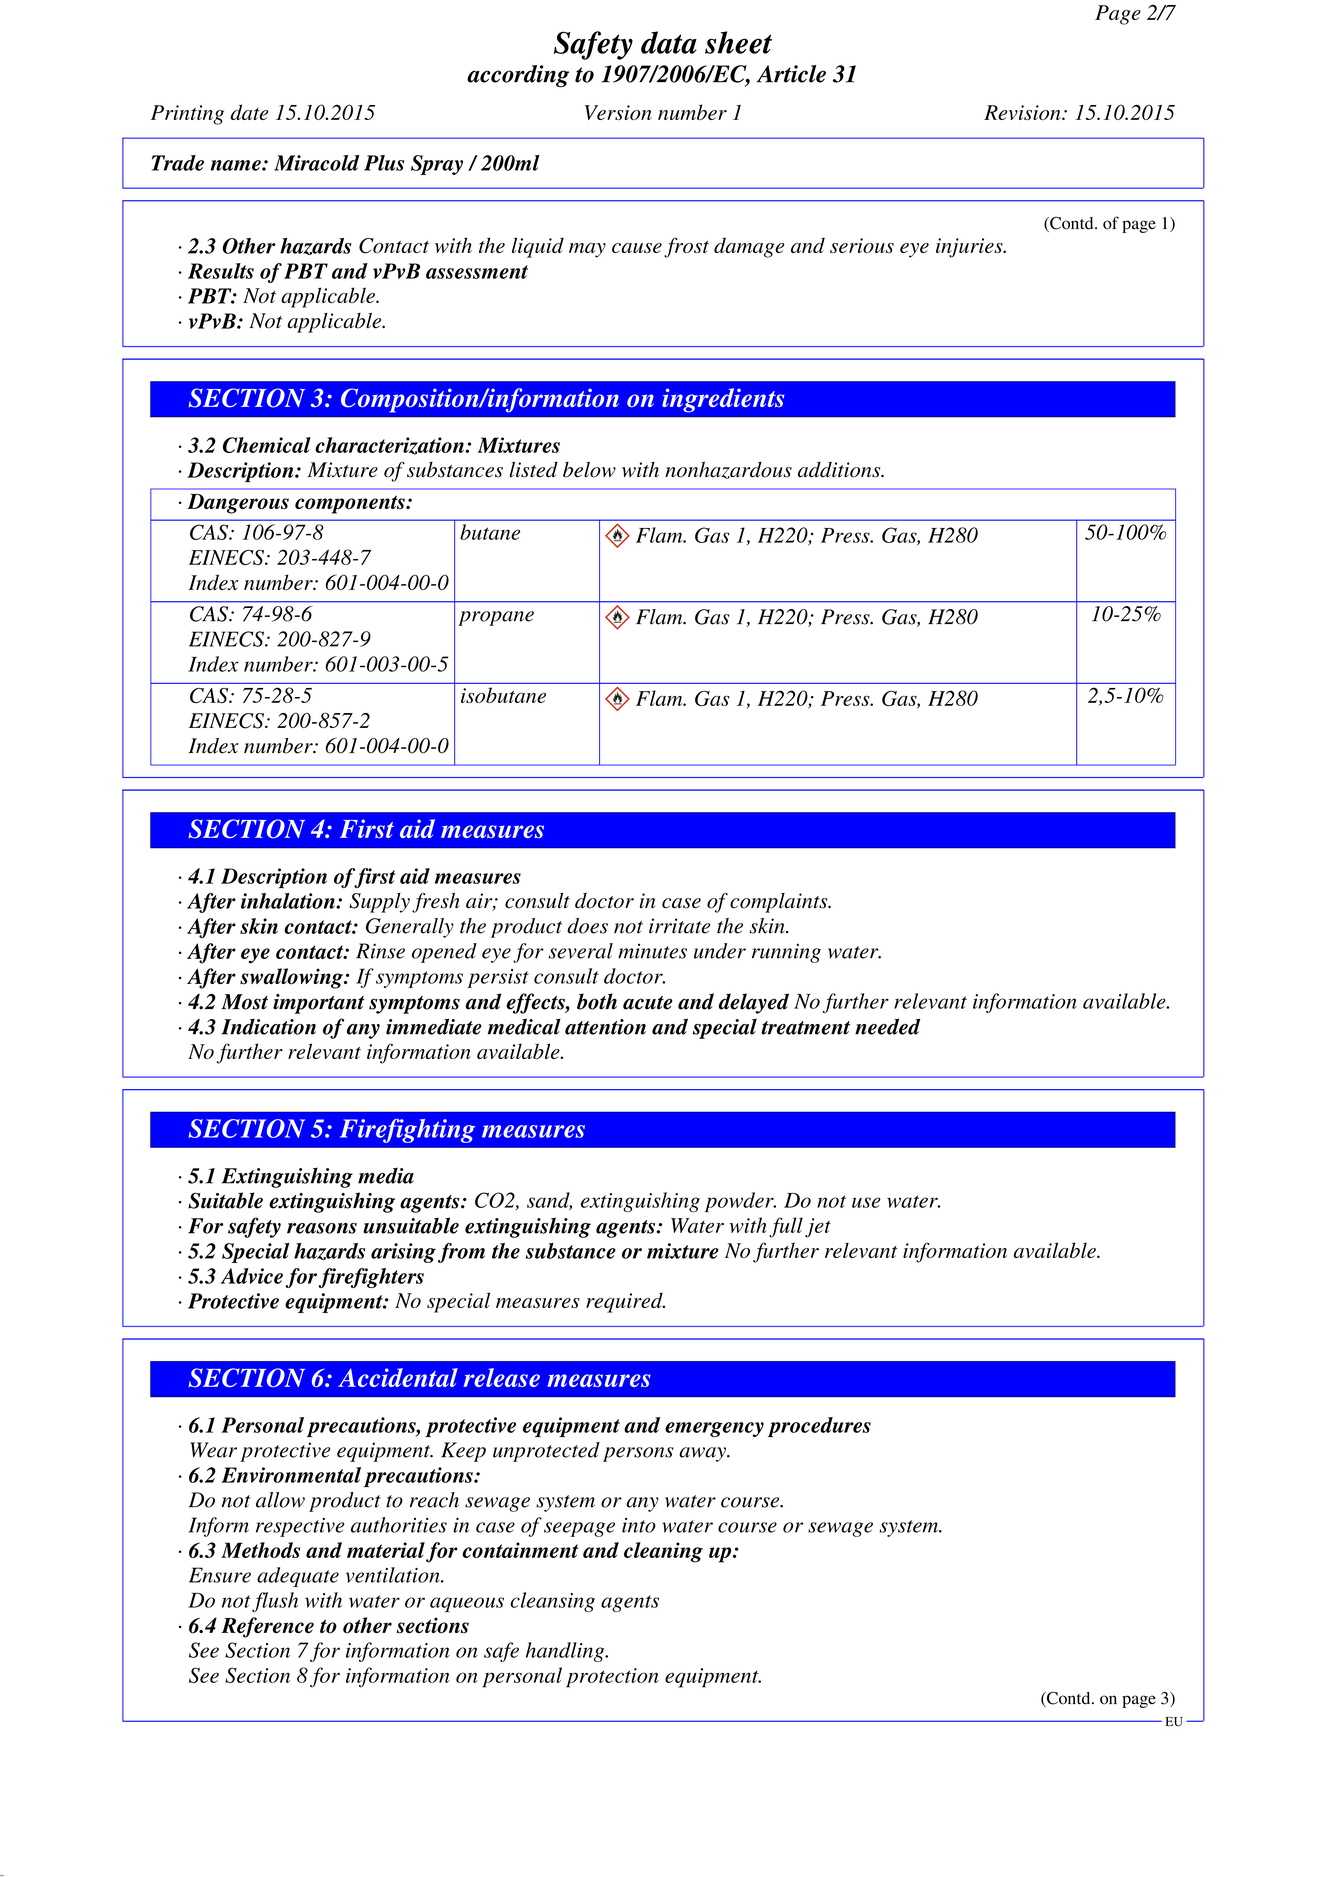  What do you see at coordinates (1023, 112) in the screenshot?
I see `Revision` at bounding box center [1023, 112].
